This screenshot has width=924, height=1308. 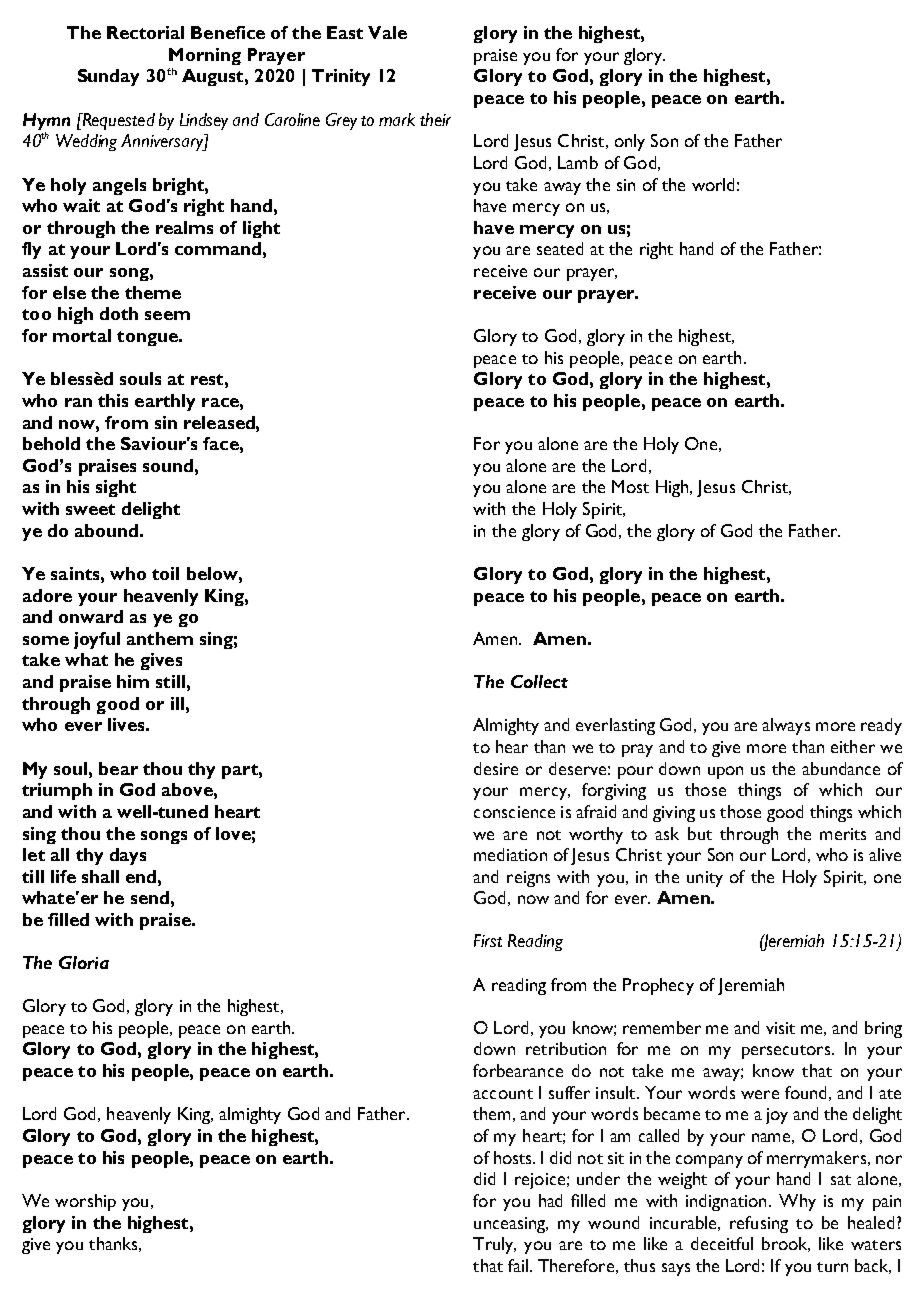 What do you see at coordinates (435, 119) in the screenshot?
I see `their` at bounding box center [435, 119].
